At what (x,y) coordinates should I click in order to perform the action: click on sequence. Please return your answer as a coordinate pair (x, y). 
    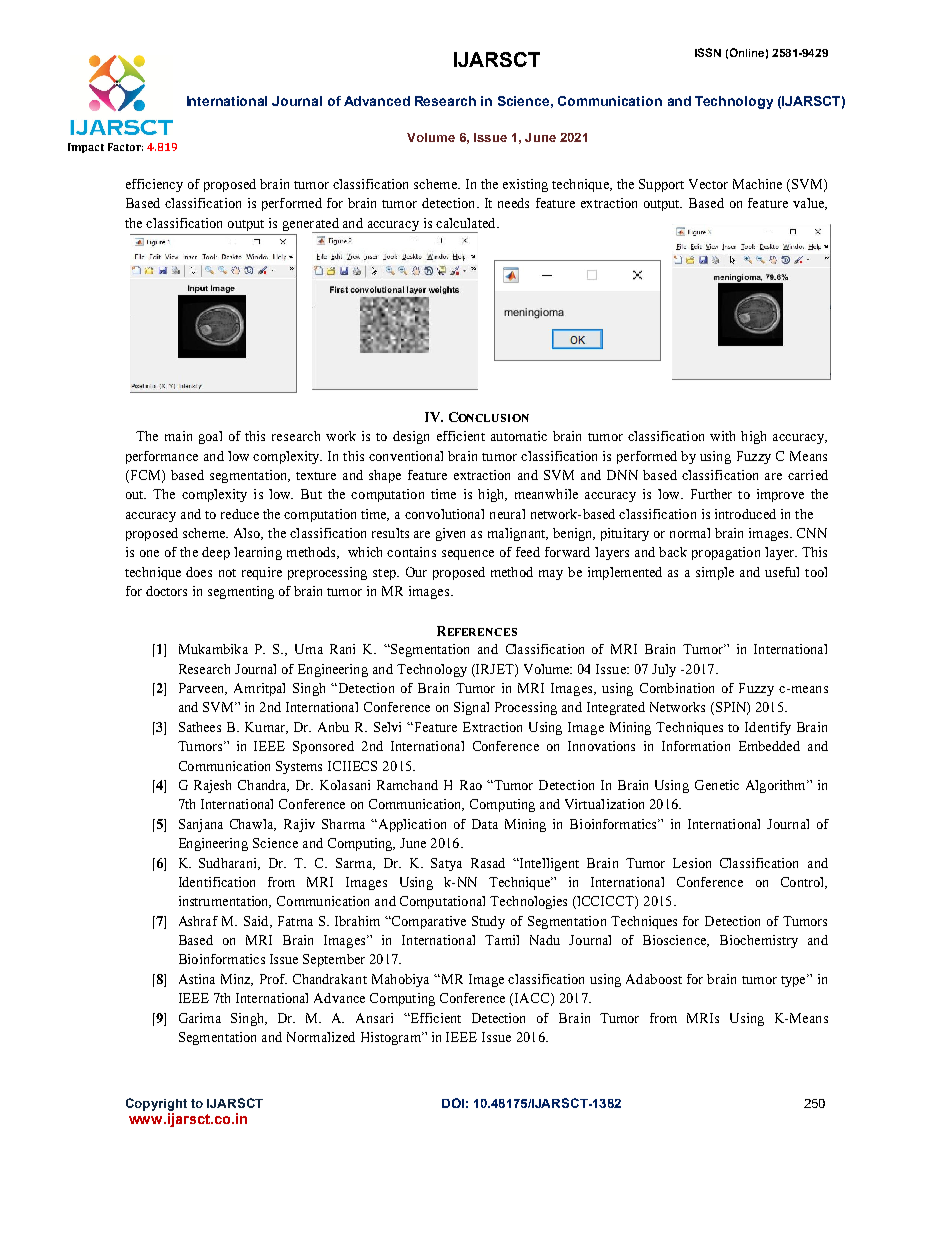
    Looking at the image, I should click on (468, 555).
